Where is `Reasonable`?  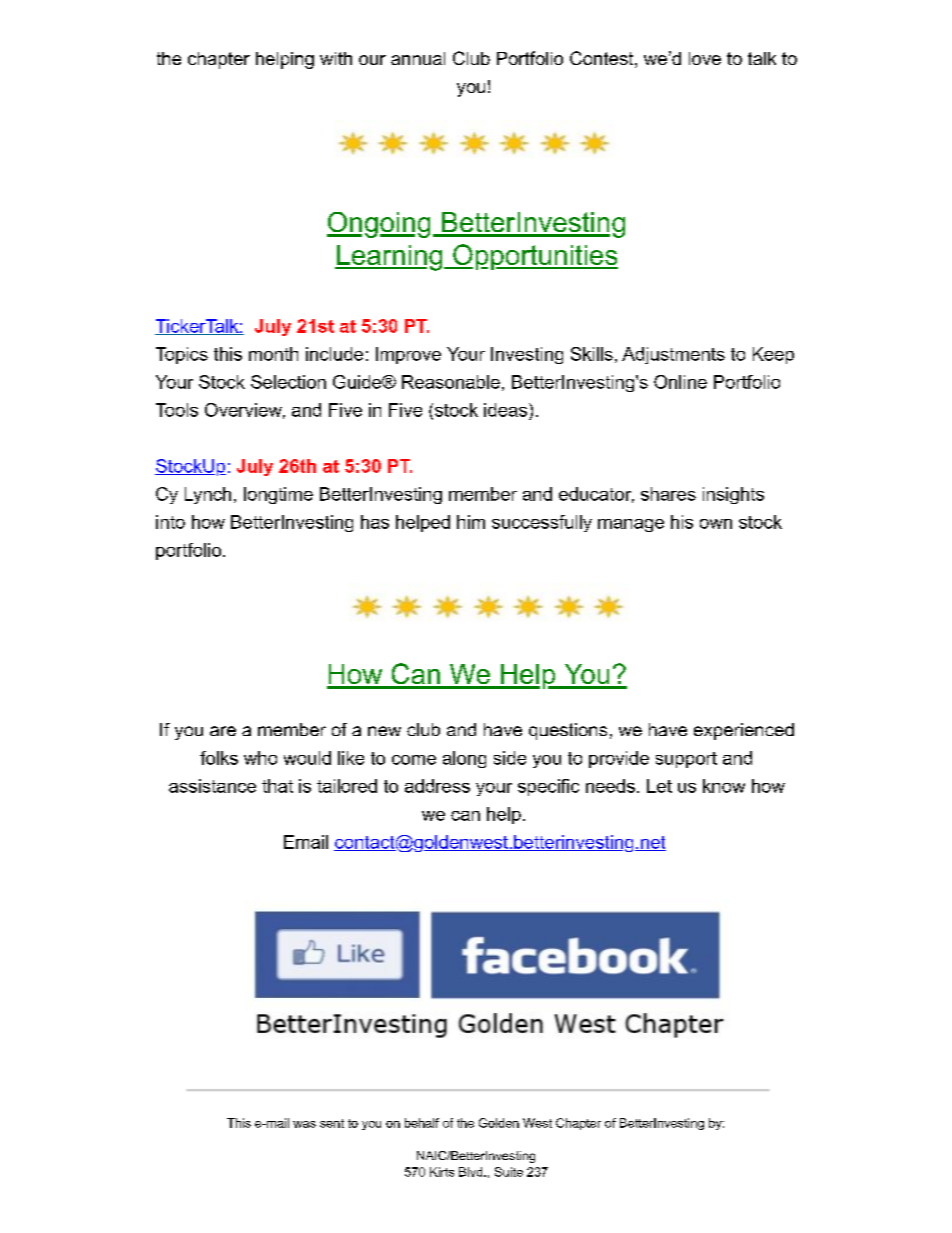 Reasonable is located at coordinates (451, 382).
